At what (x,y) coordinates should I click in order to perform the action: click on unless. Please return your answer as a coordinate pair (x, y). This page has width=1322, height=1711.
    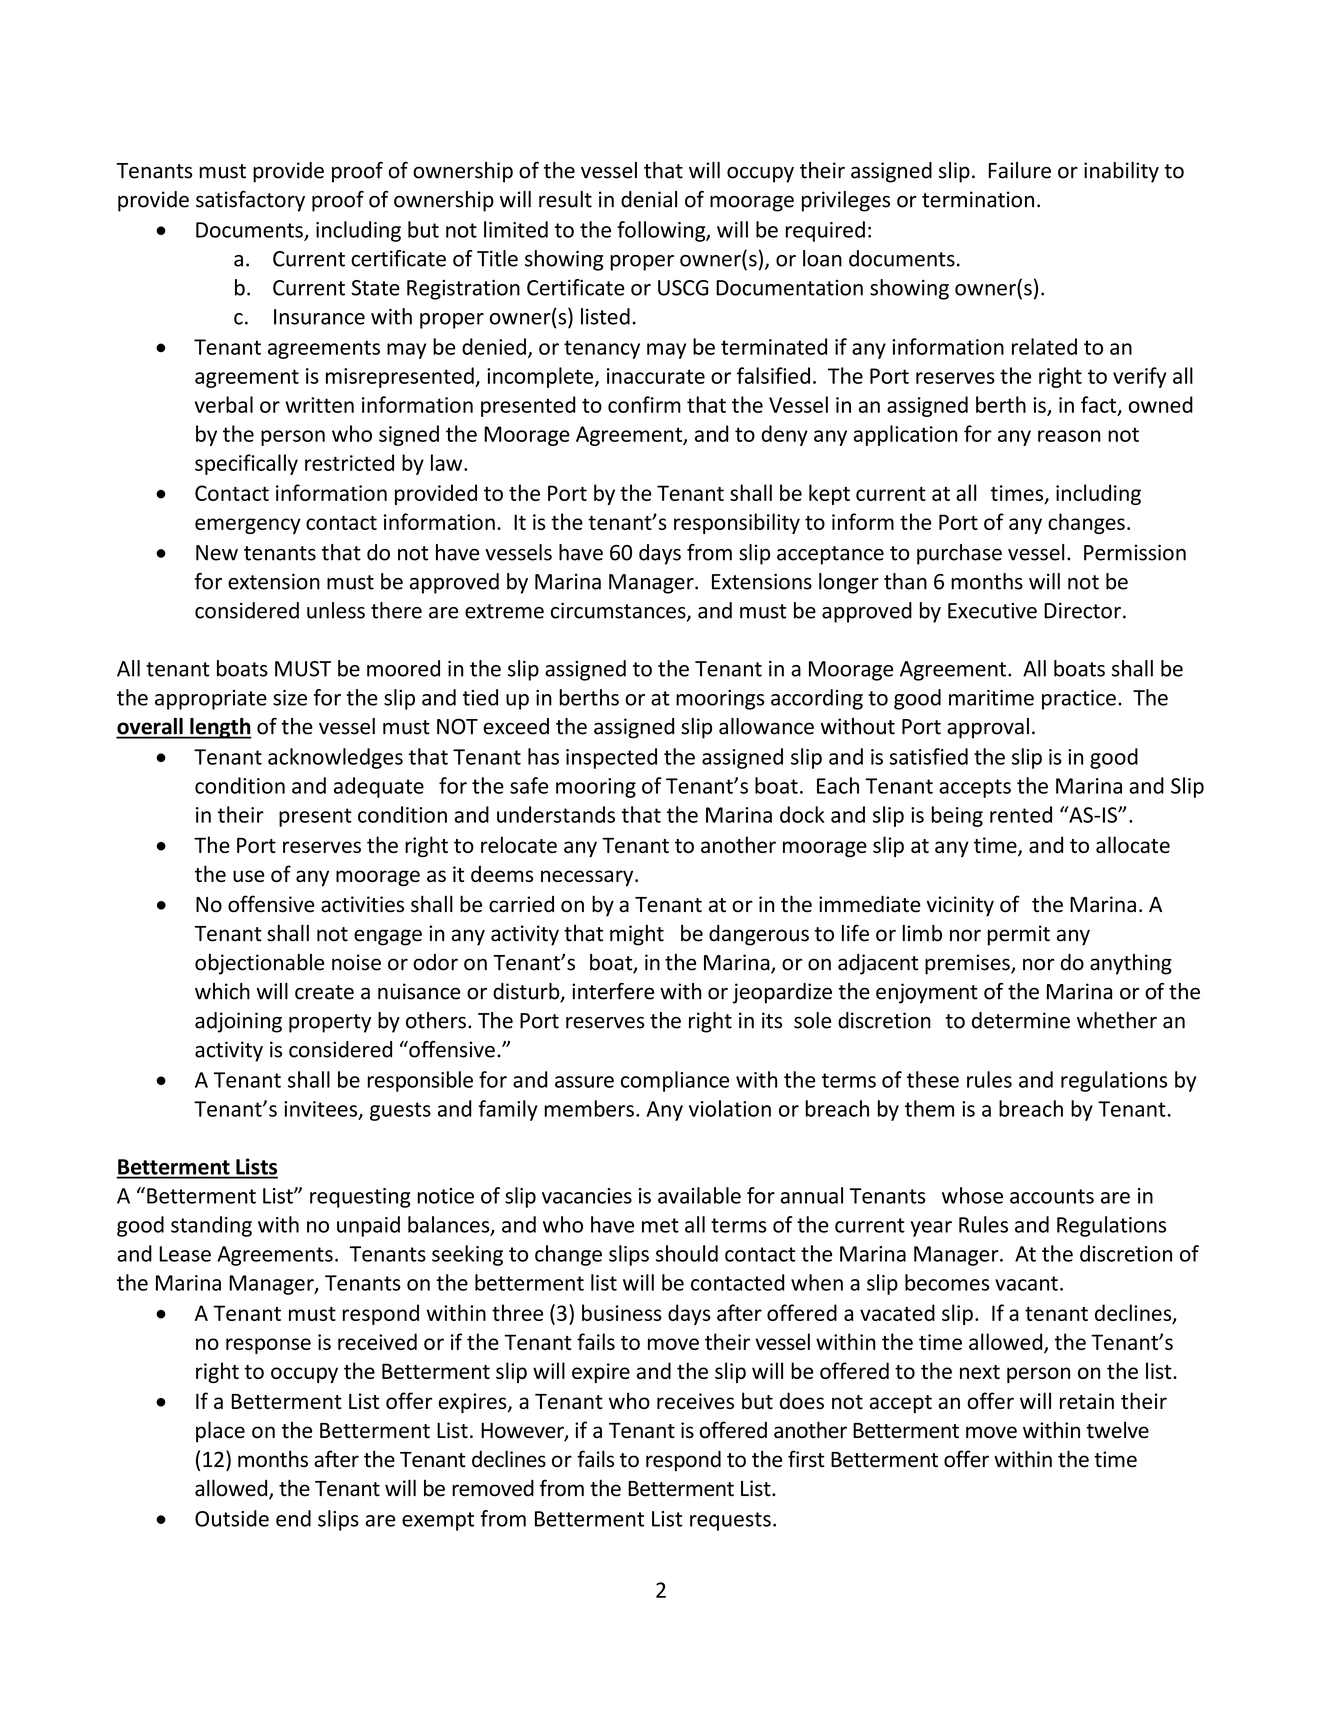
    Looking at the image, I should click on (336, 610).
